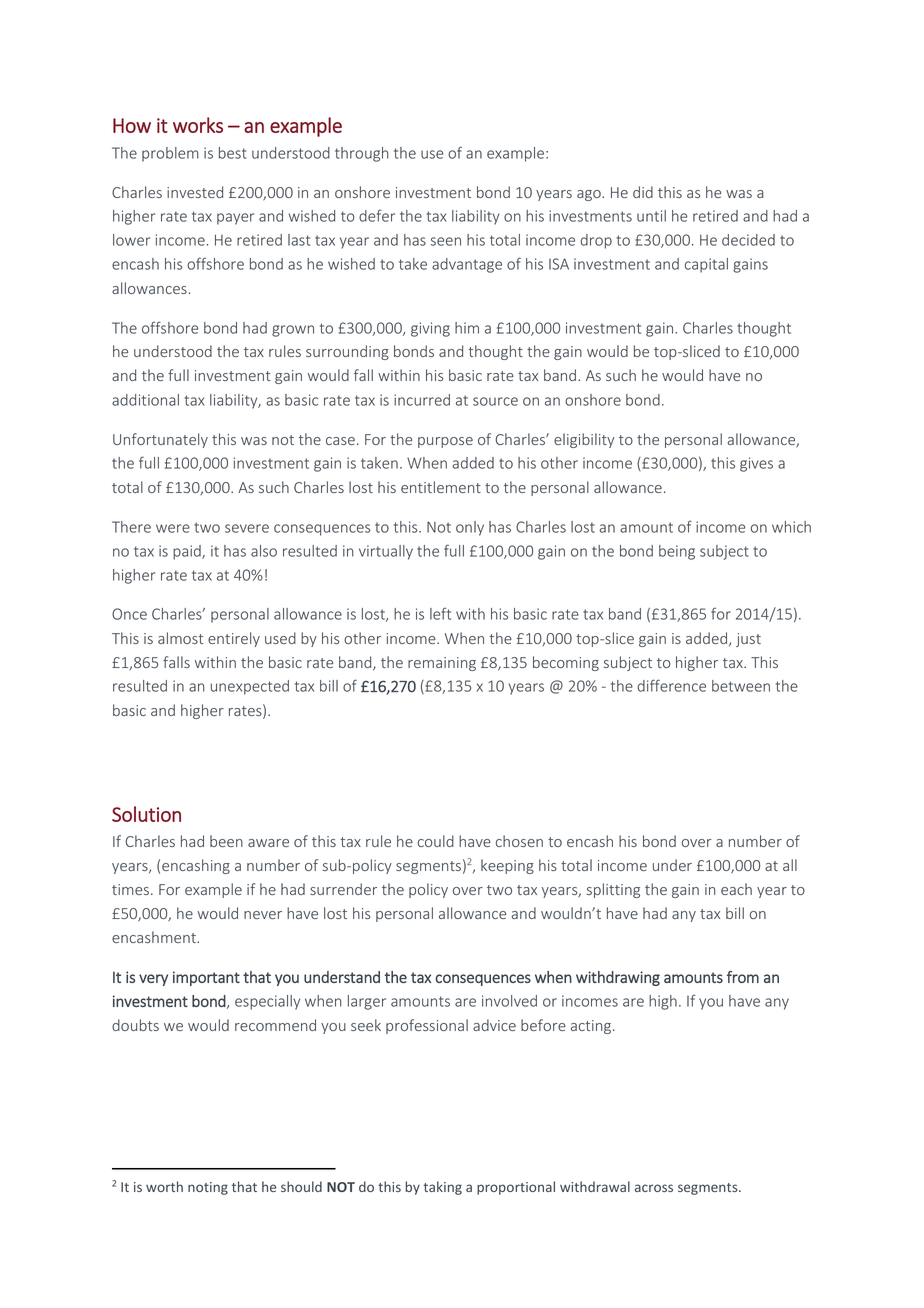  Describe the element at coordinates (736, 889) in the image. I see `each` at that location.
